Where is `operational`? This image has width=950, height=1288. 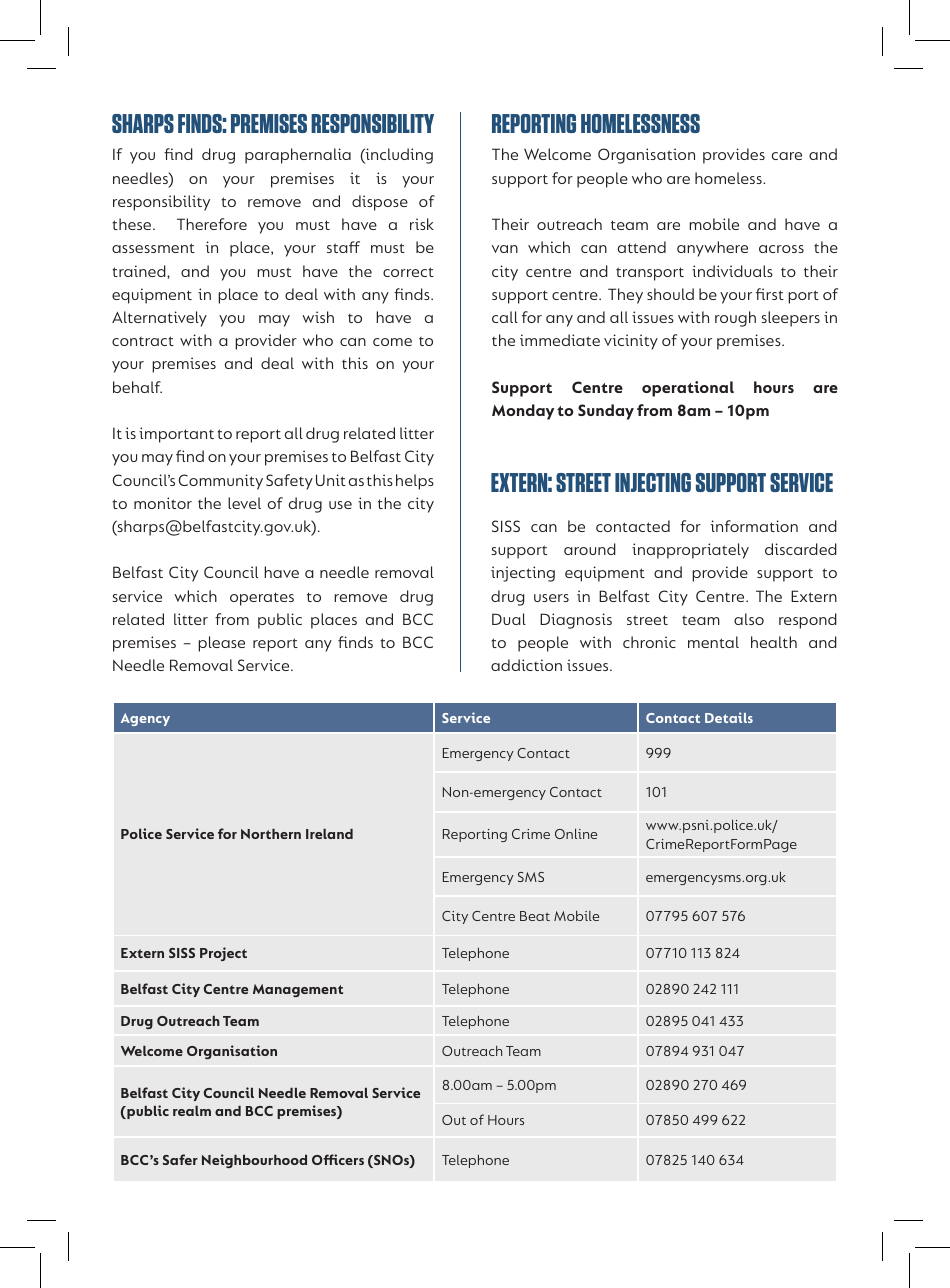
operational is located at coordinates (688, 389).
